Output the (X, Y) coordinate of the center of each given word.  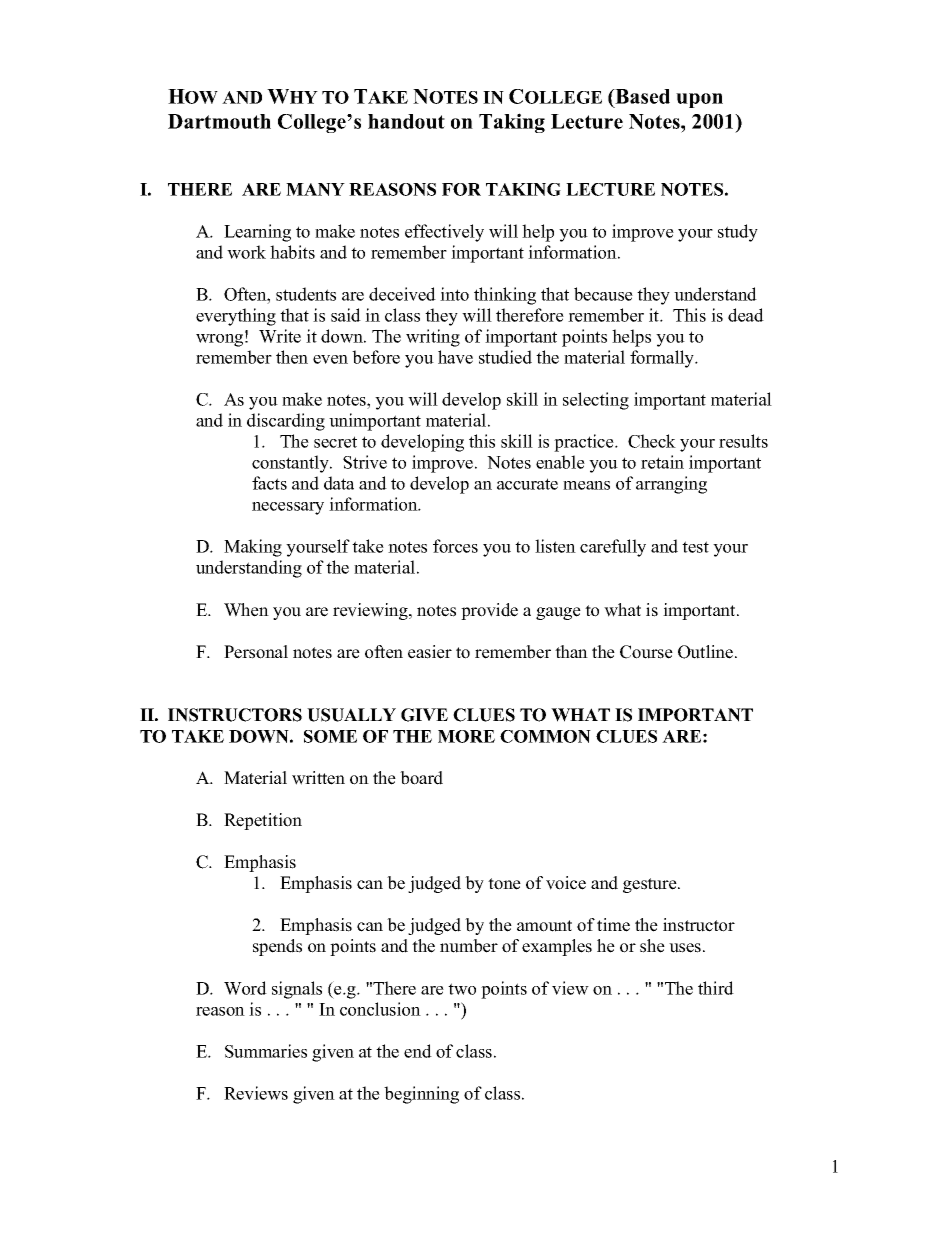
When (246, 610)
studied (505, 357)
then (292, 357)
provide (489, 611)
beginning (421, 1095)
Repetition (263, 821)
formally (663, 359)
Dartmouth (219, 121)
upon (699, 100)
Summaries (266, 1051)
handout (406, 121)
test (695, 547)
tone (504, 884)
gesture (651, 885)
